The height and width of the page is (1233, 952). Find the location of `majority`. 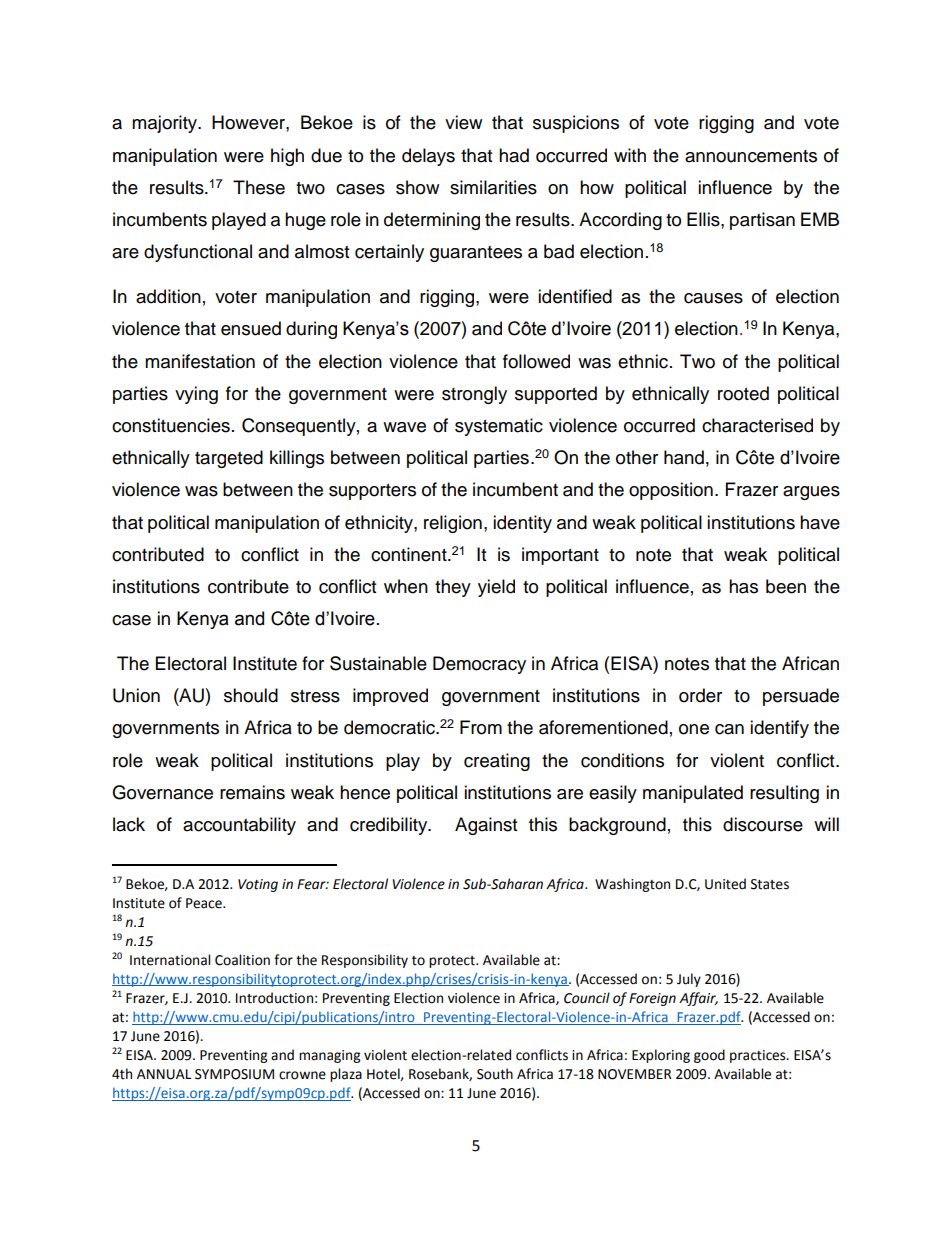

majority is located at coordinates (165, 124).
